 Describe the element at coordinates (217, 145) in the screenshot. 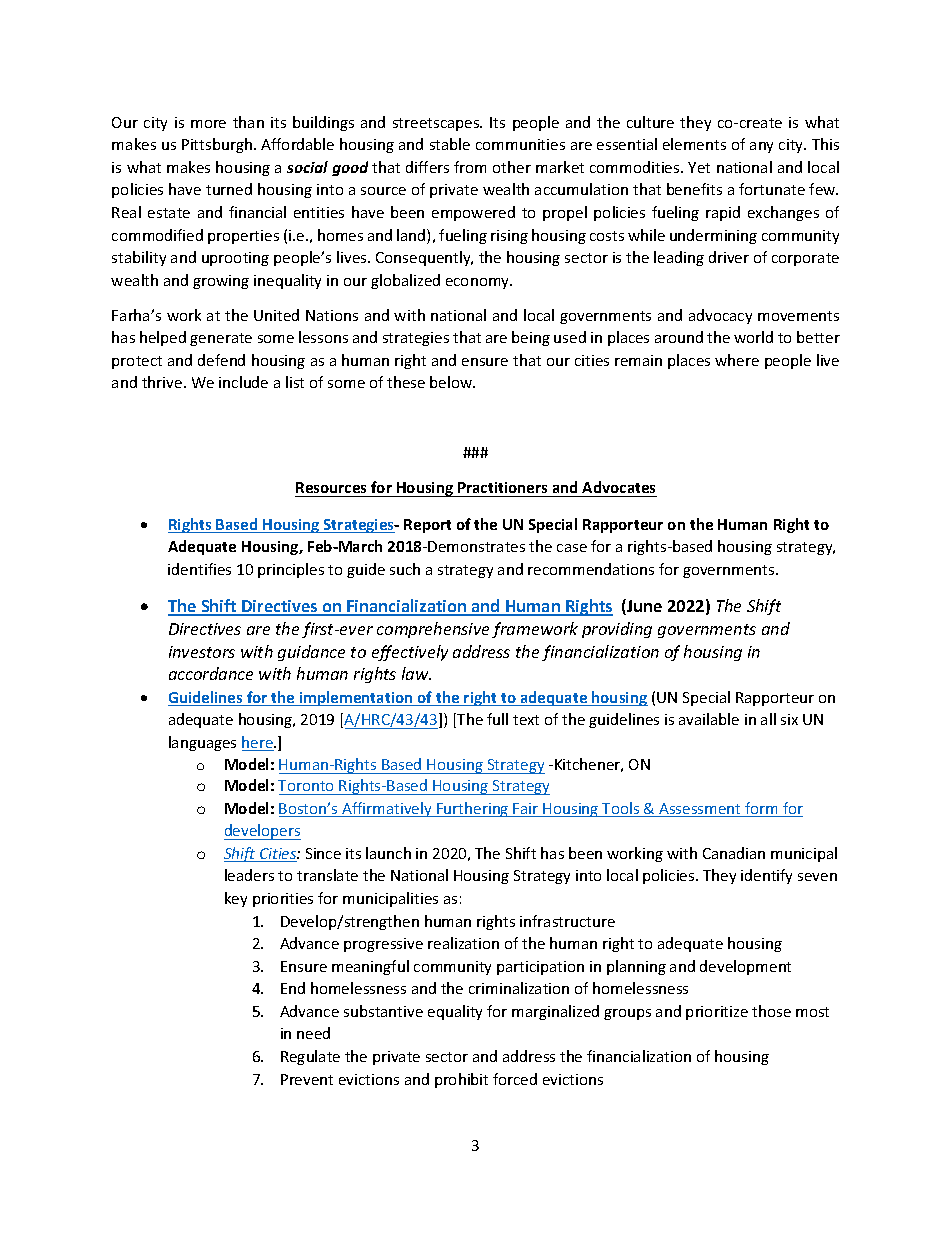

I see `Pittsburgh` at that location.
